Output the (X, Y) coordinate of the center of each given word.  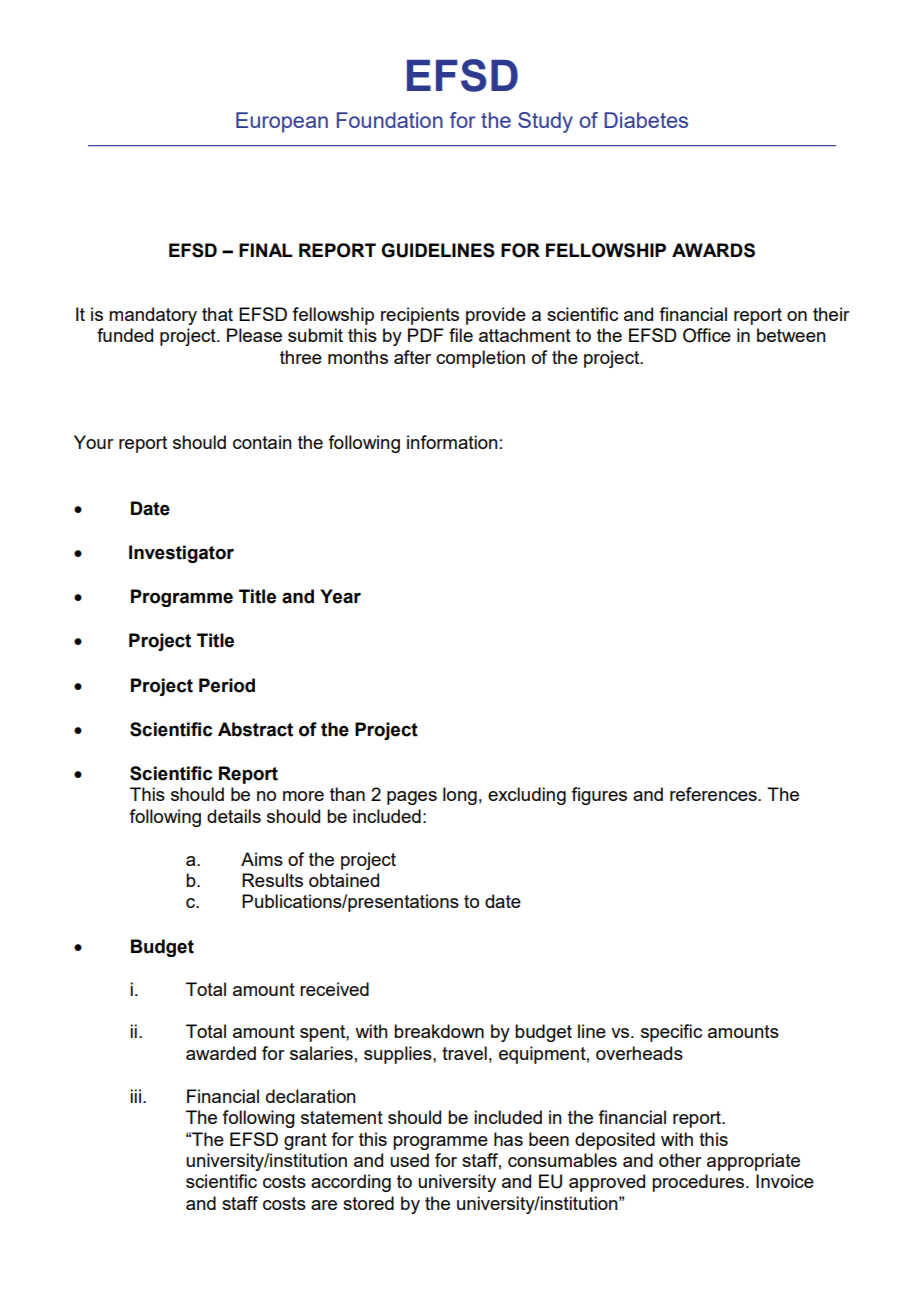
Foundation (390, 120)
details (234, 816)
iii (135, 1096)
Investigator (181, 554)
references (714, 794)
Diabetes (646, 120)
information (452, 442)
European (282, 122)
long (460, 796)
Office (707, 335)
